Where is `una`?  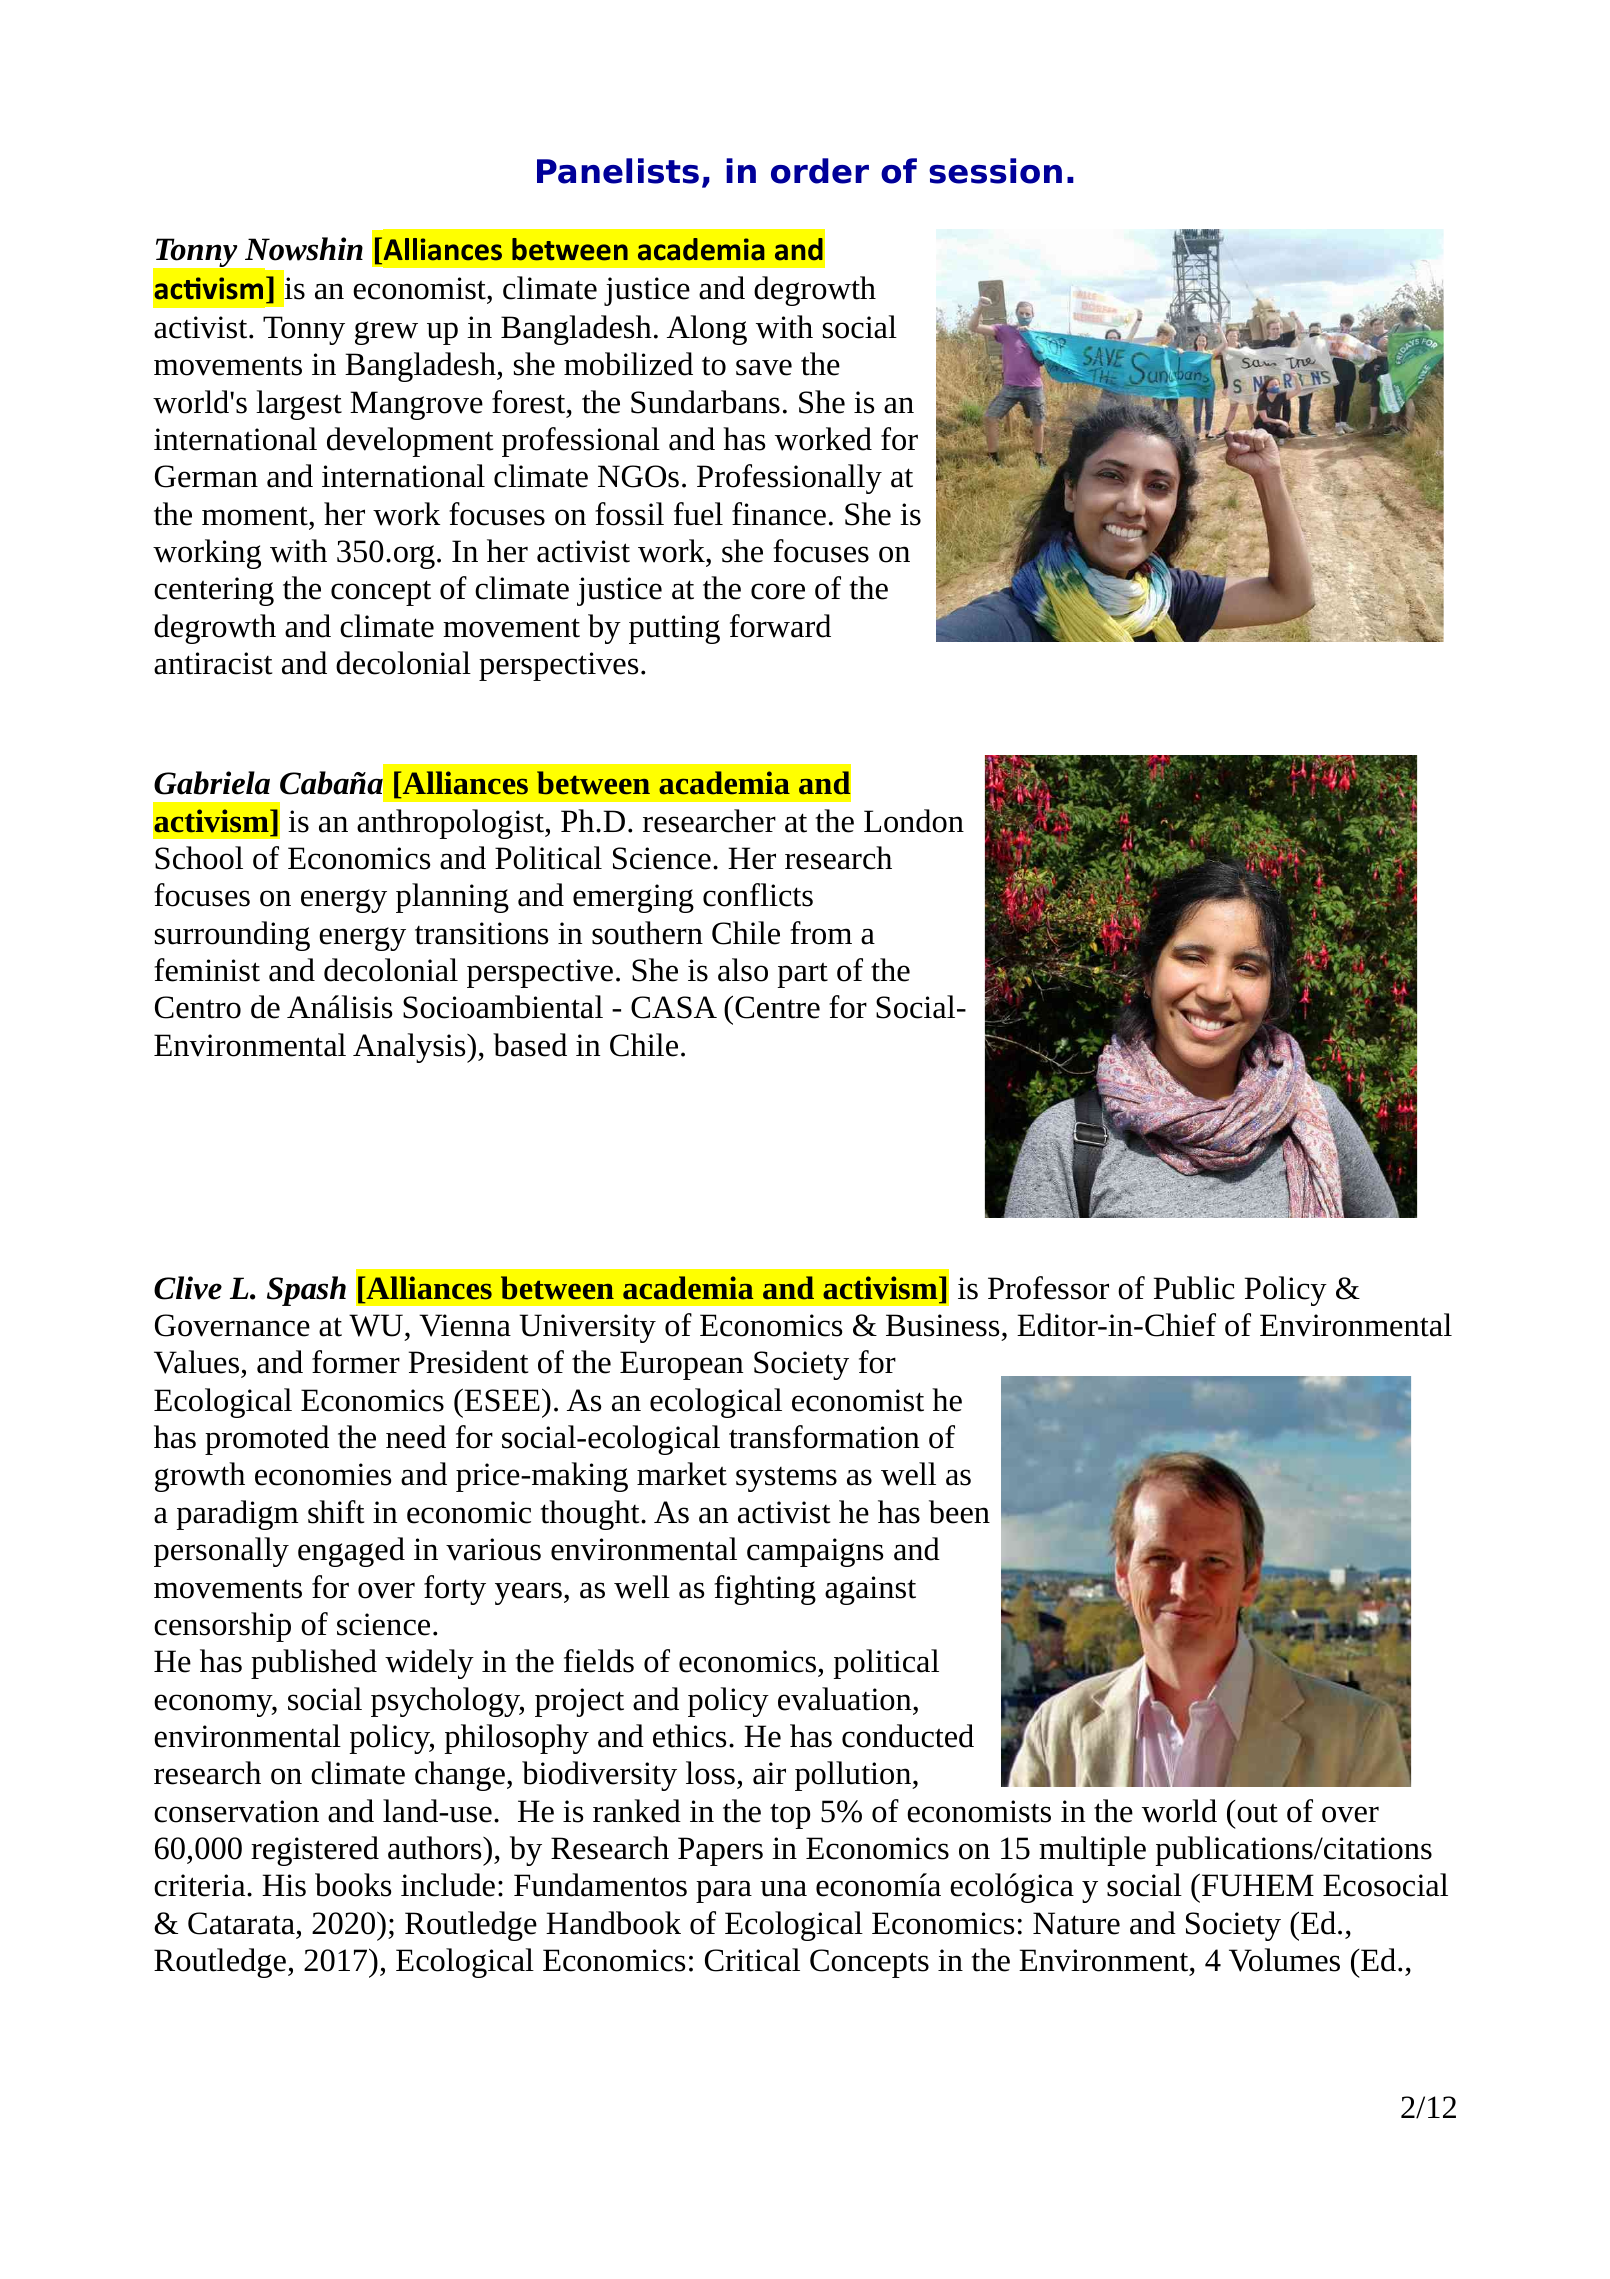 una is located at coordinates (783, 1888).
